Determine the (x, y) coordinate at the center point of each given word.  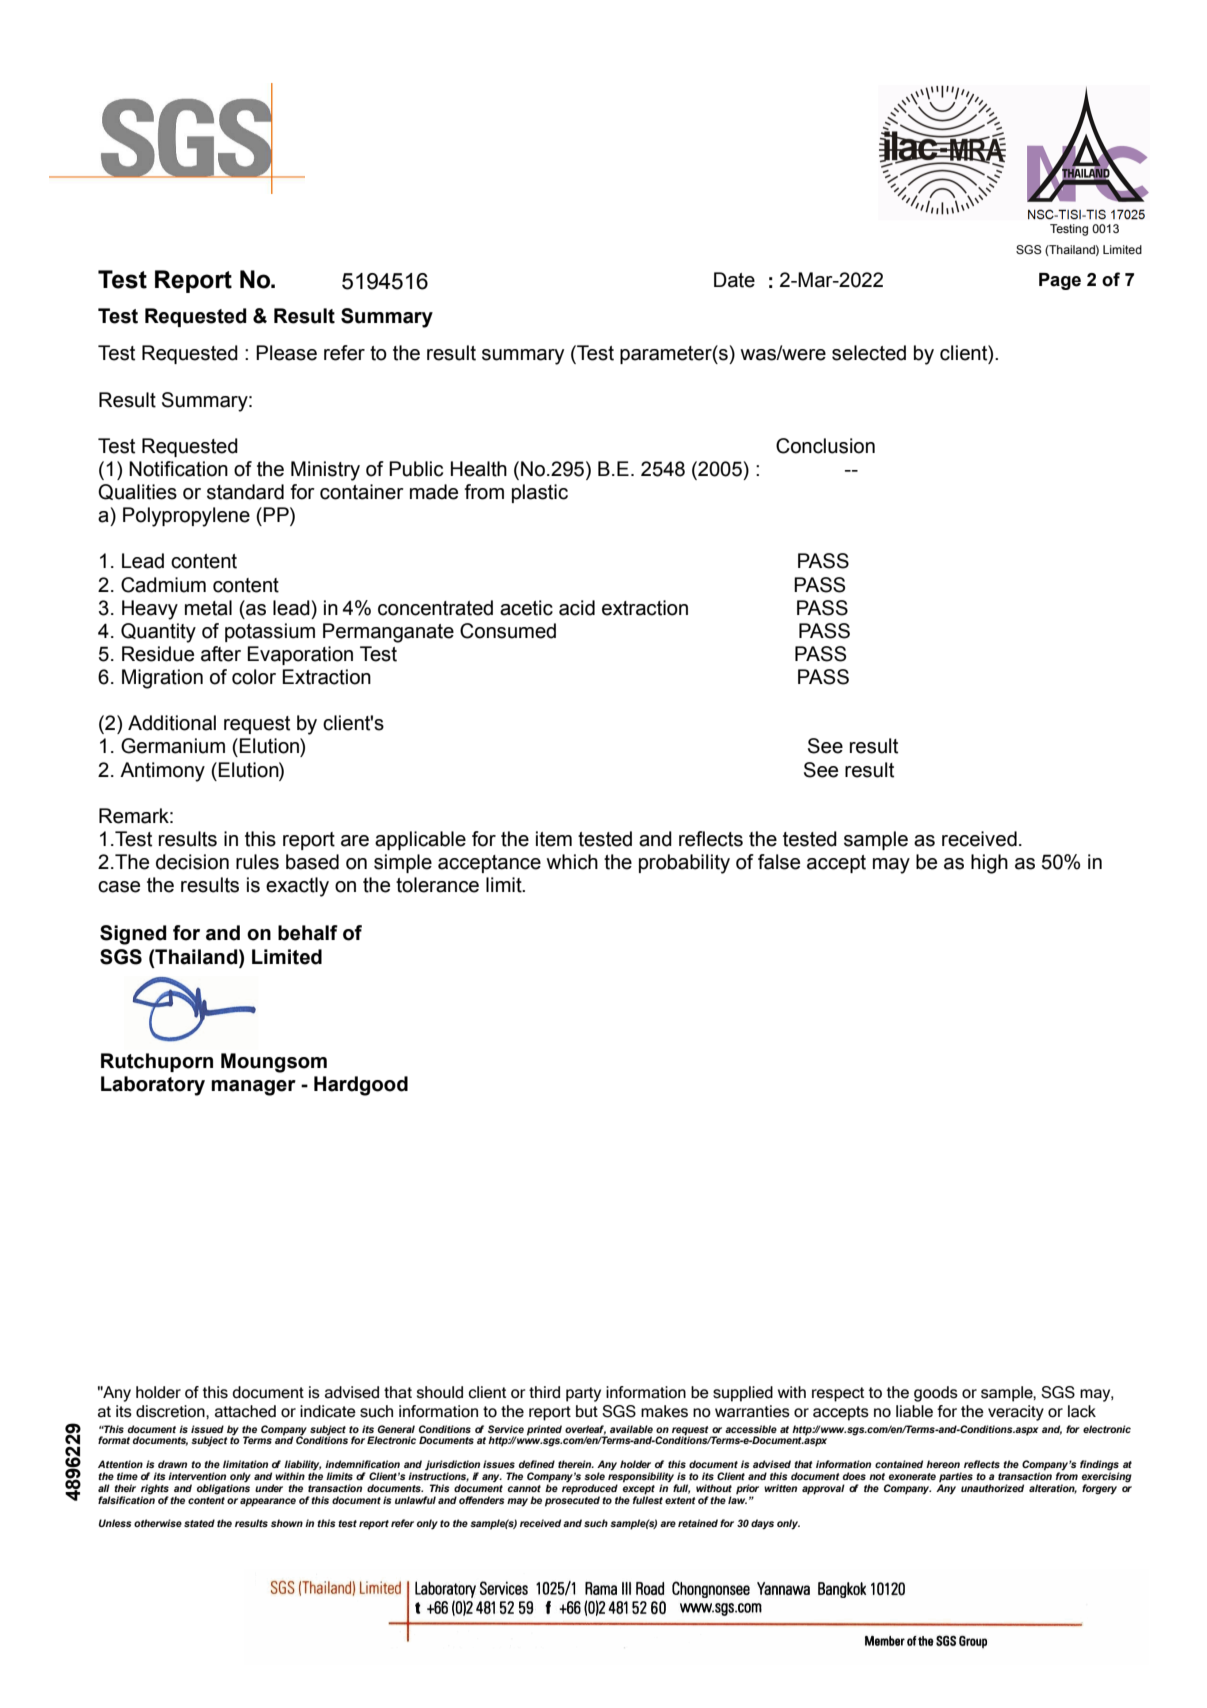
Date (734, 280)
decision (192, 862)
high (989, 864)
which (572, 862)
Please (286, 353)
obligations (223, 1488)
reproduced (590, 1488)
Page (1060, 281)
